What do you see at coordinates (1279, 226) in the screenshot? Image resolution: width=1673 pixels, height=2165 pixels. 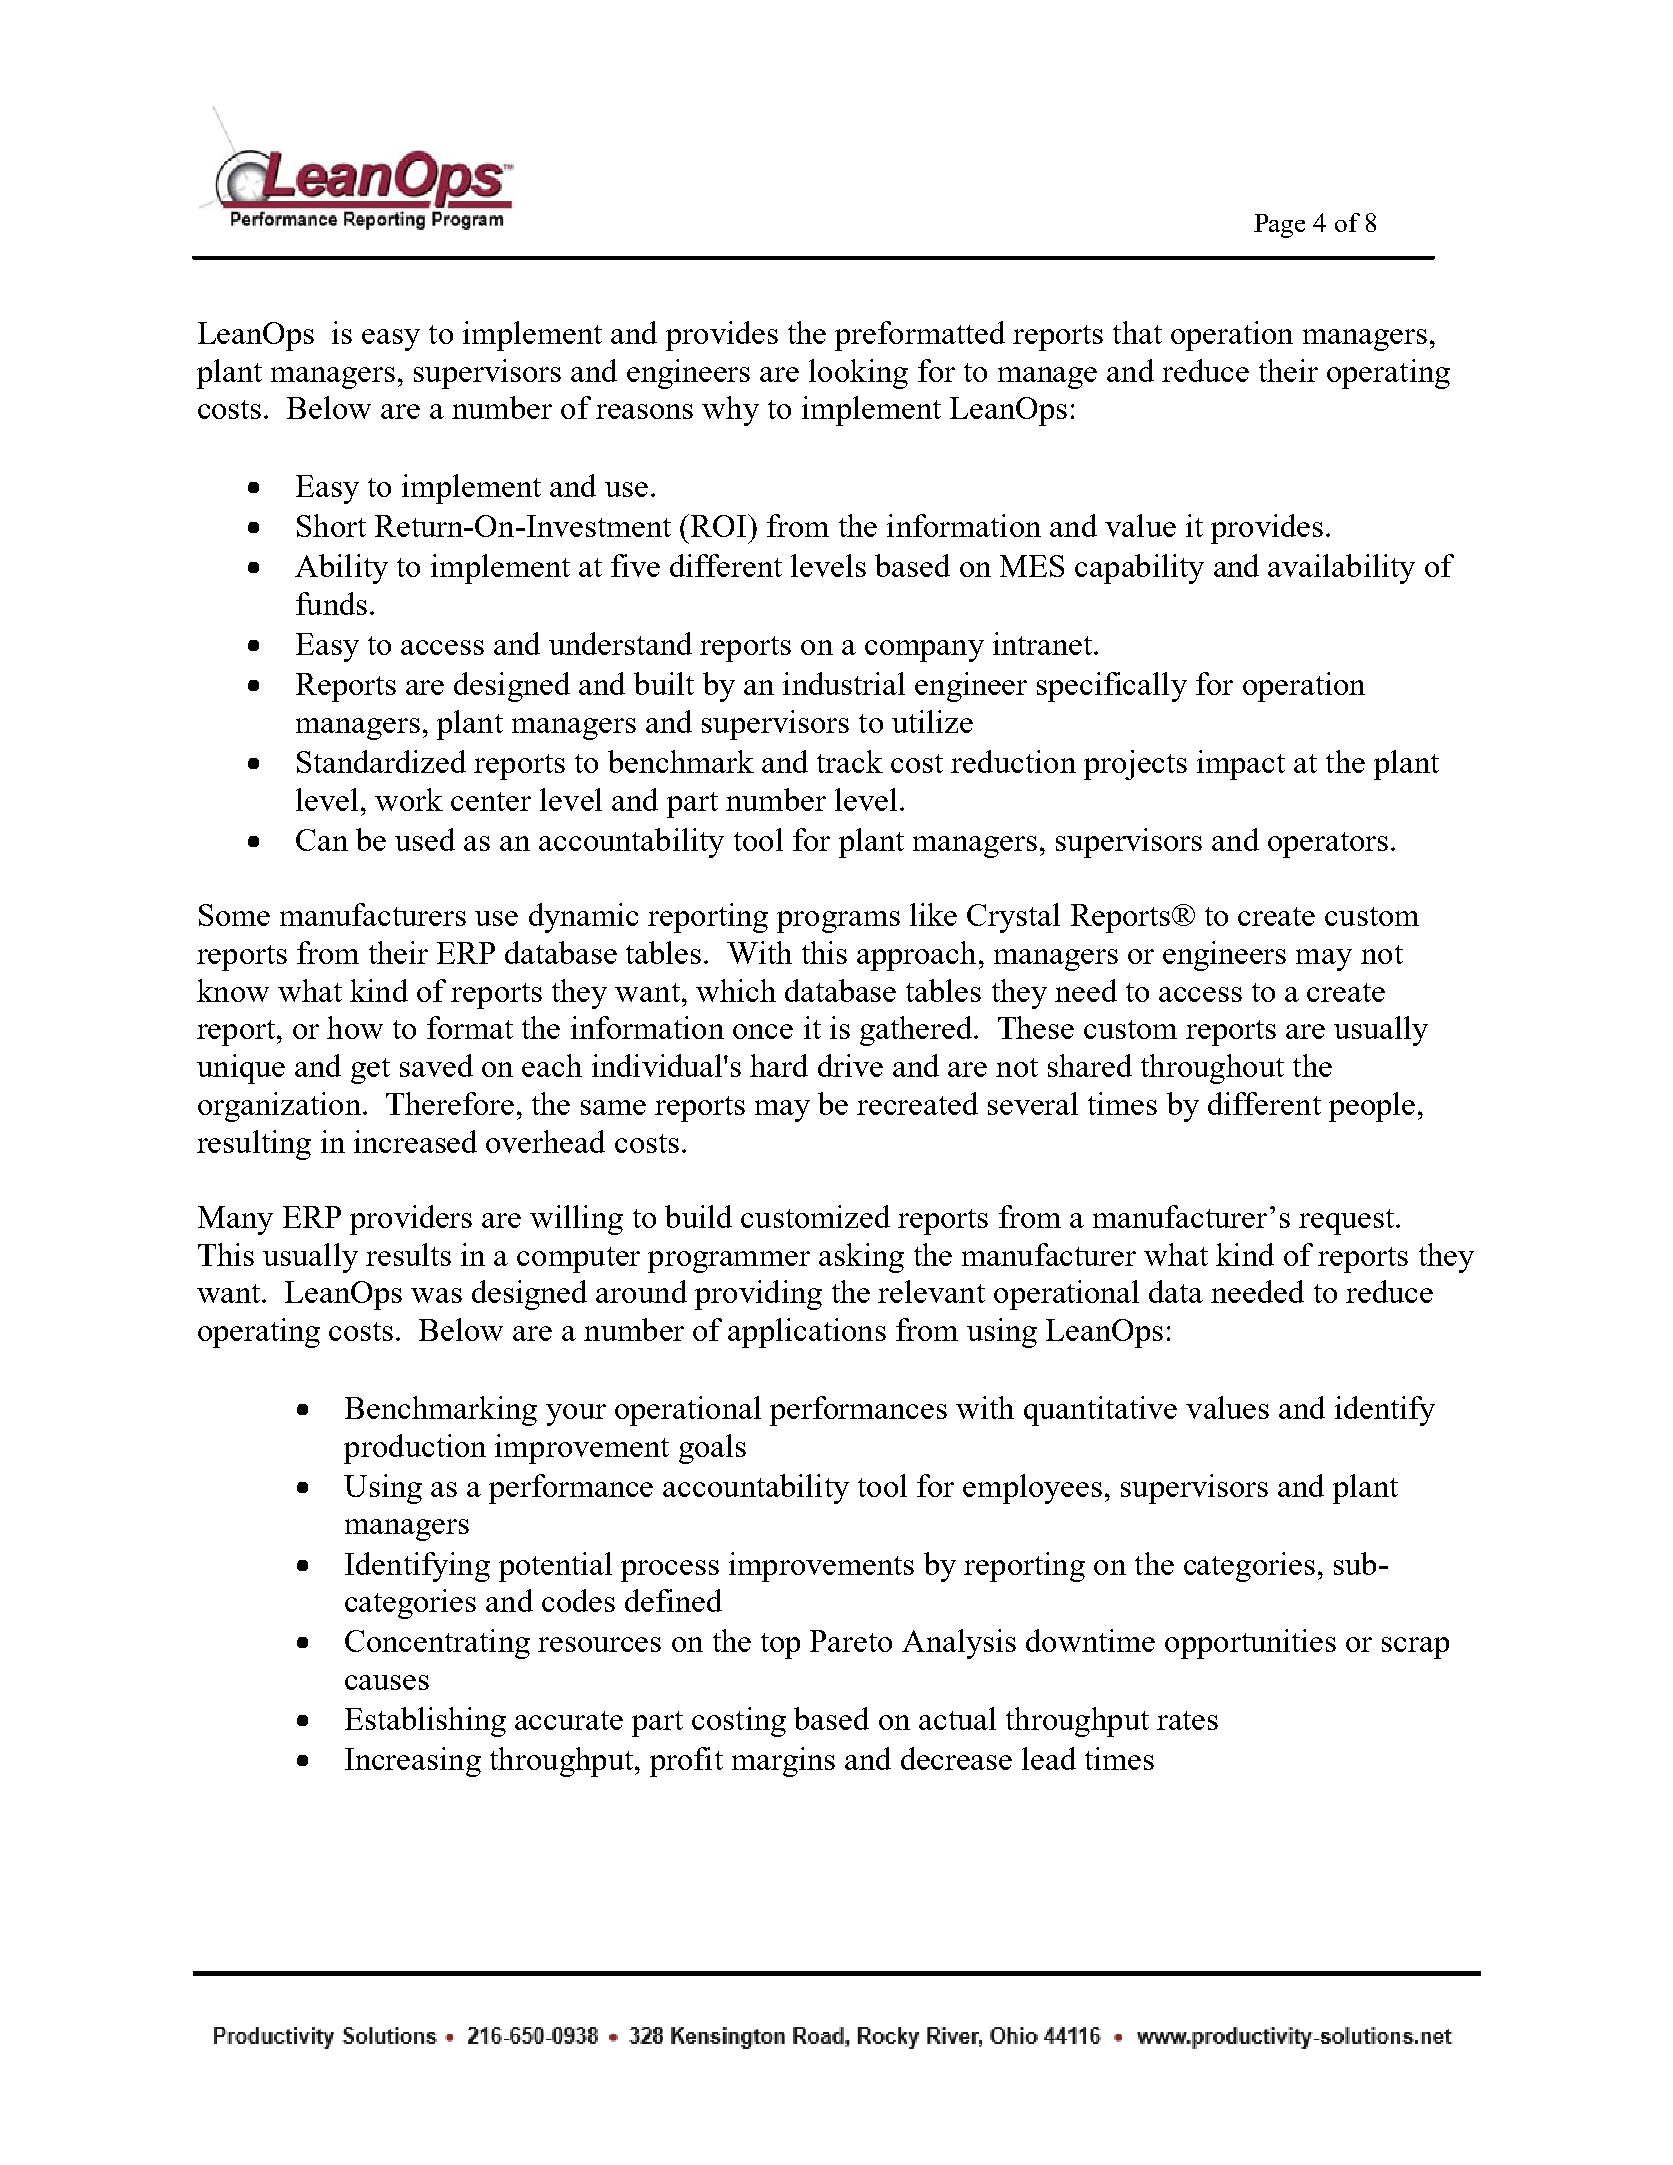 I see `Page` at bounding box center [1279, 226].
